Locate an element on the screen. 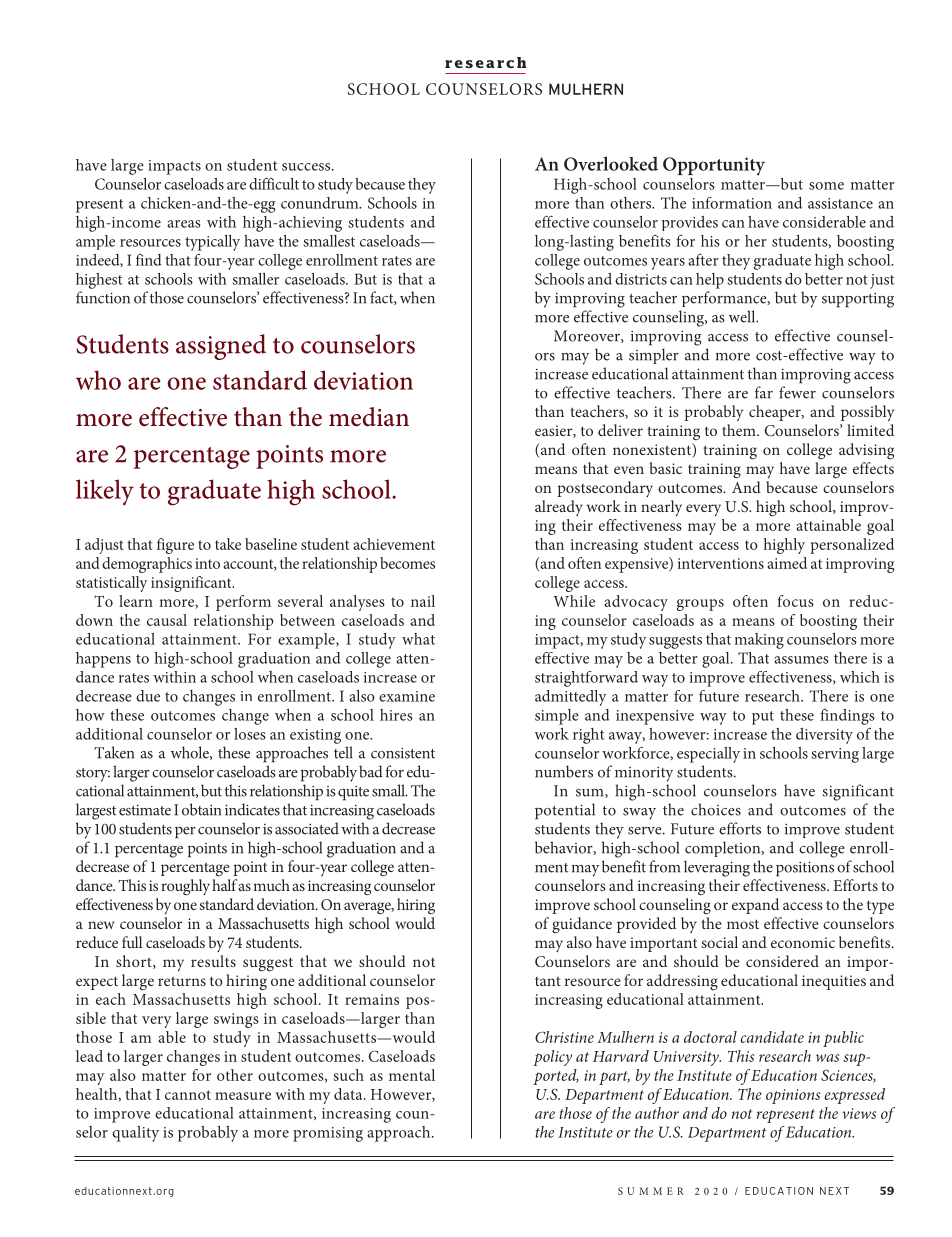  obtain is located at coordinates (201, 809).
